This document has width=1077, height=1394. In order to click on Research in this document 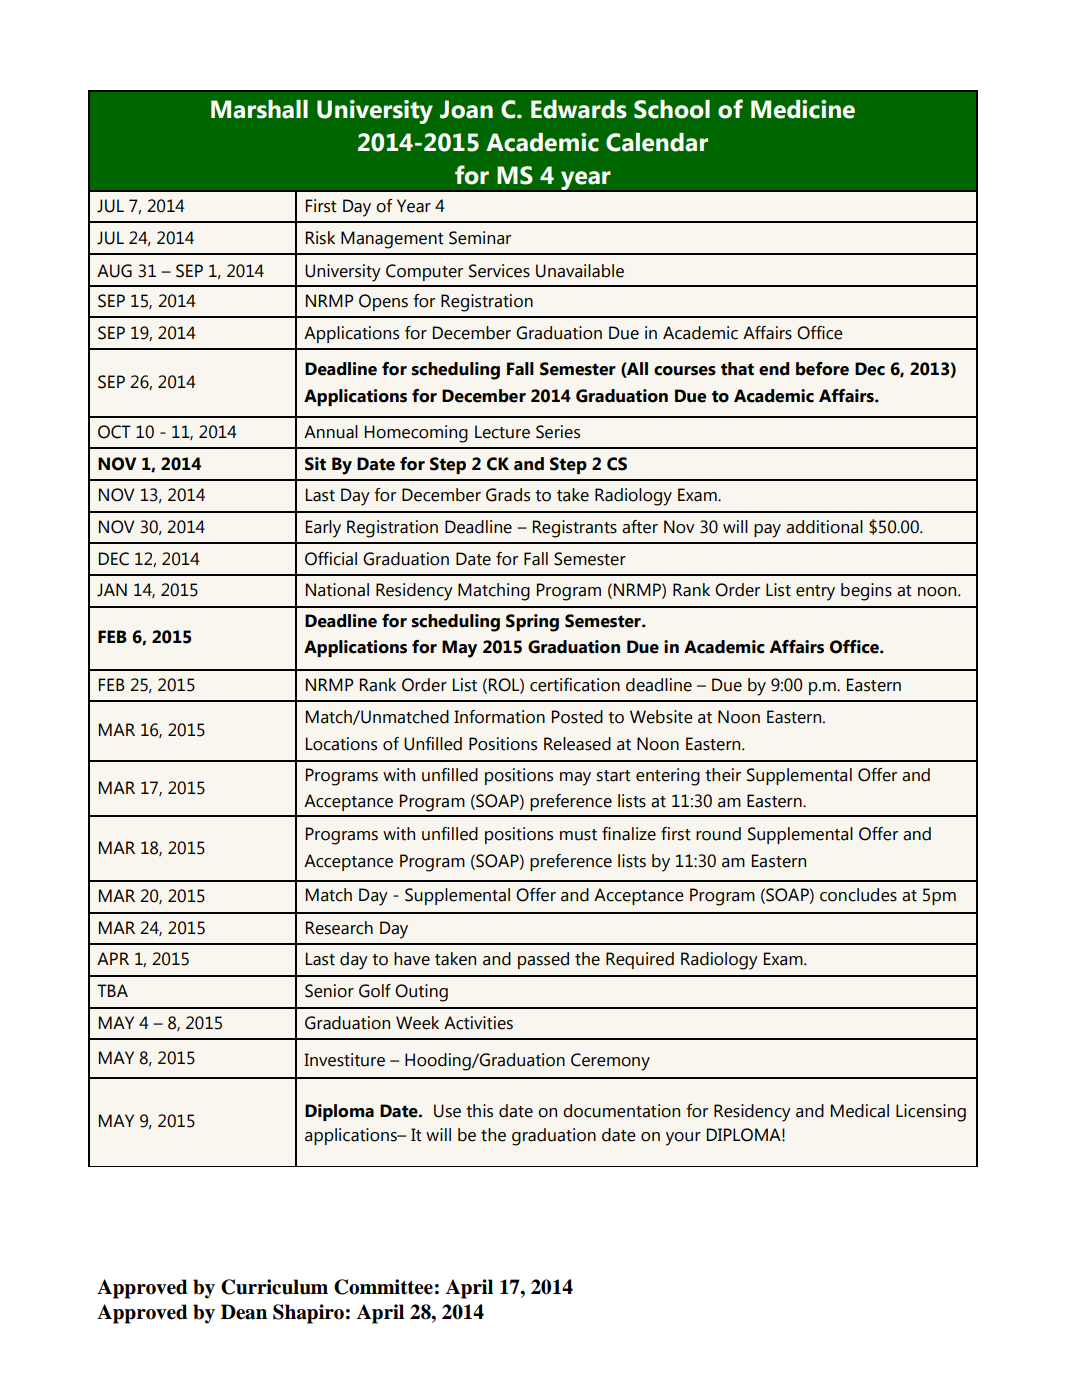, I will do `click(339, 928)`.
